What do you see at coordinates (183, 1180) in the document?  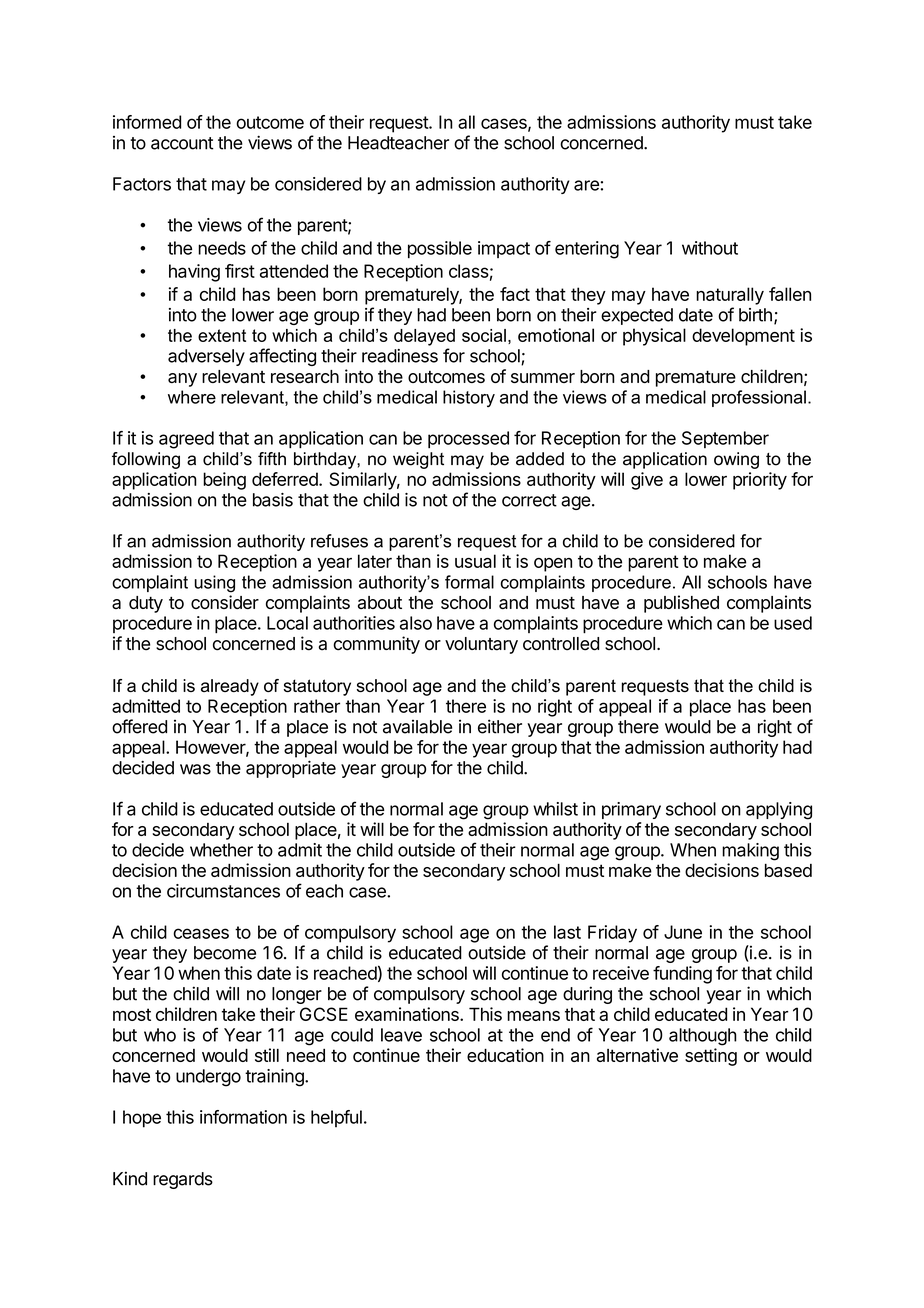 I see `regards` at bounding box center [183, 1180].
